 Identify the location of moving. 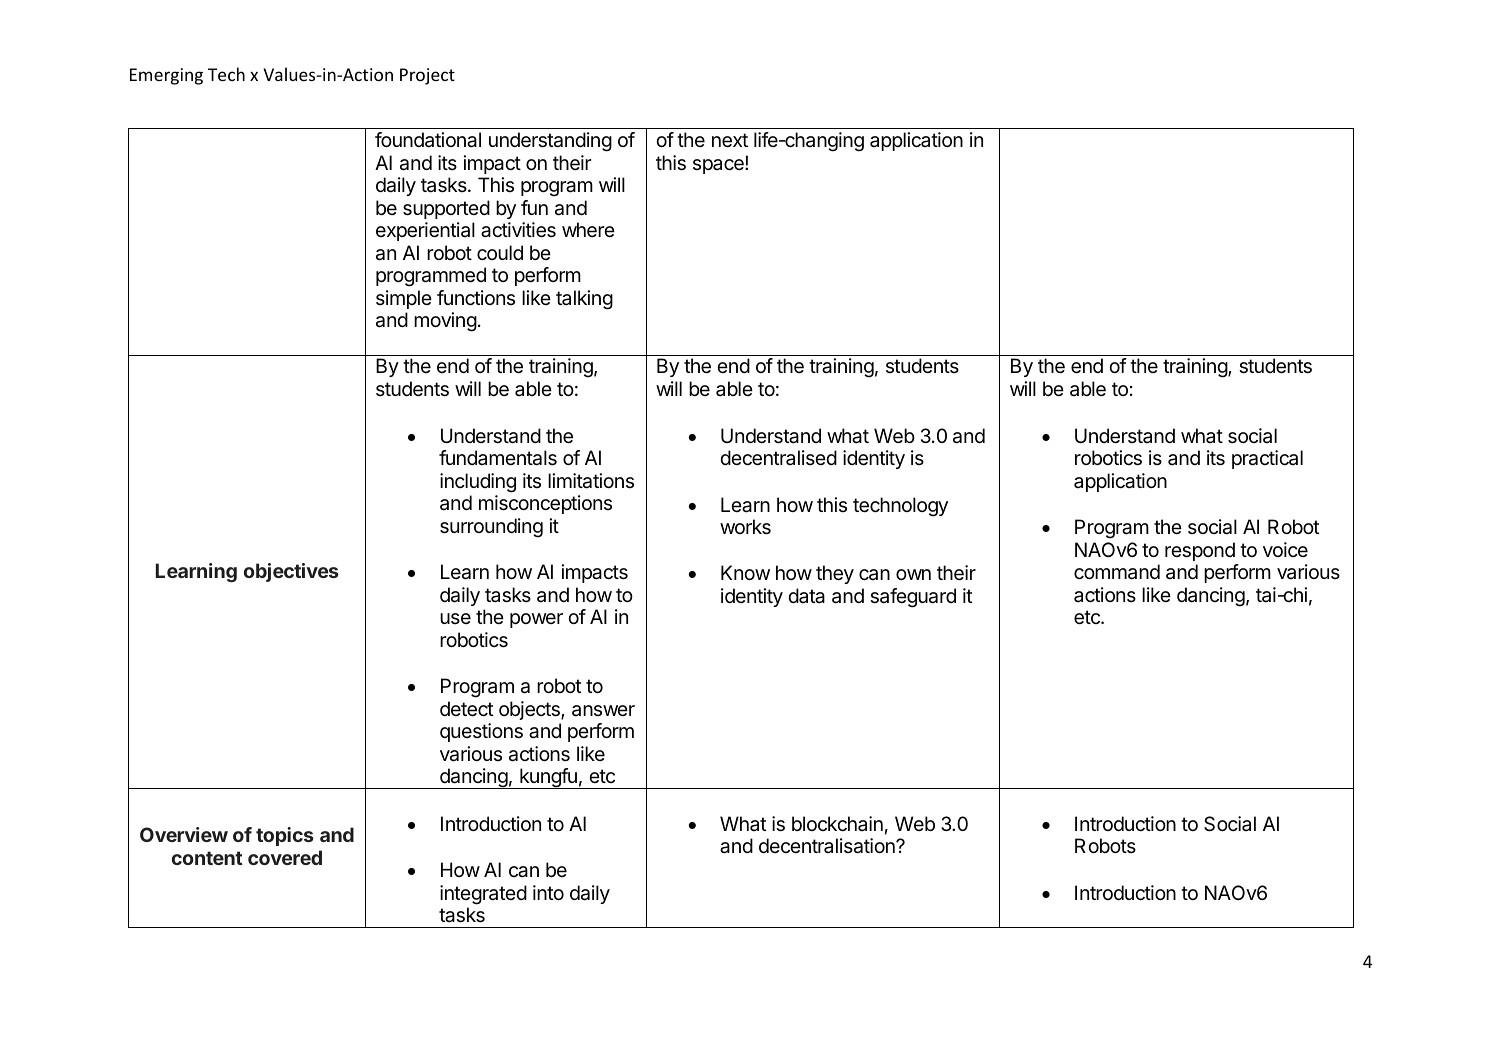
(445, 322).
